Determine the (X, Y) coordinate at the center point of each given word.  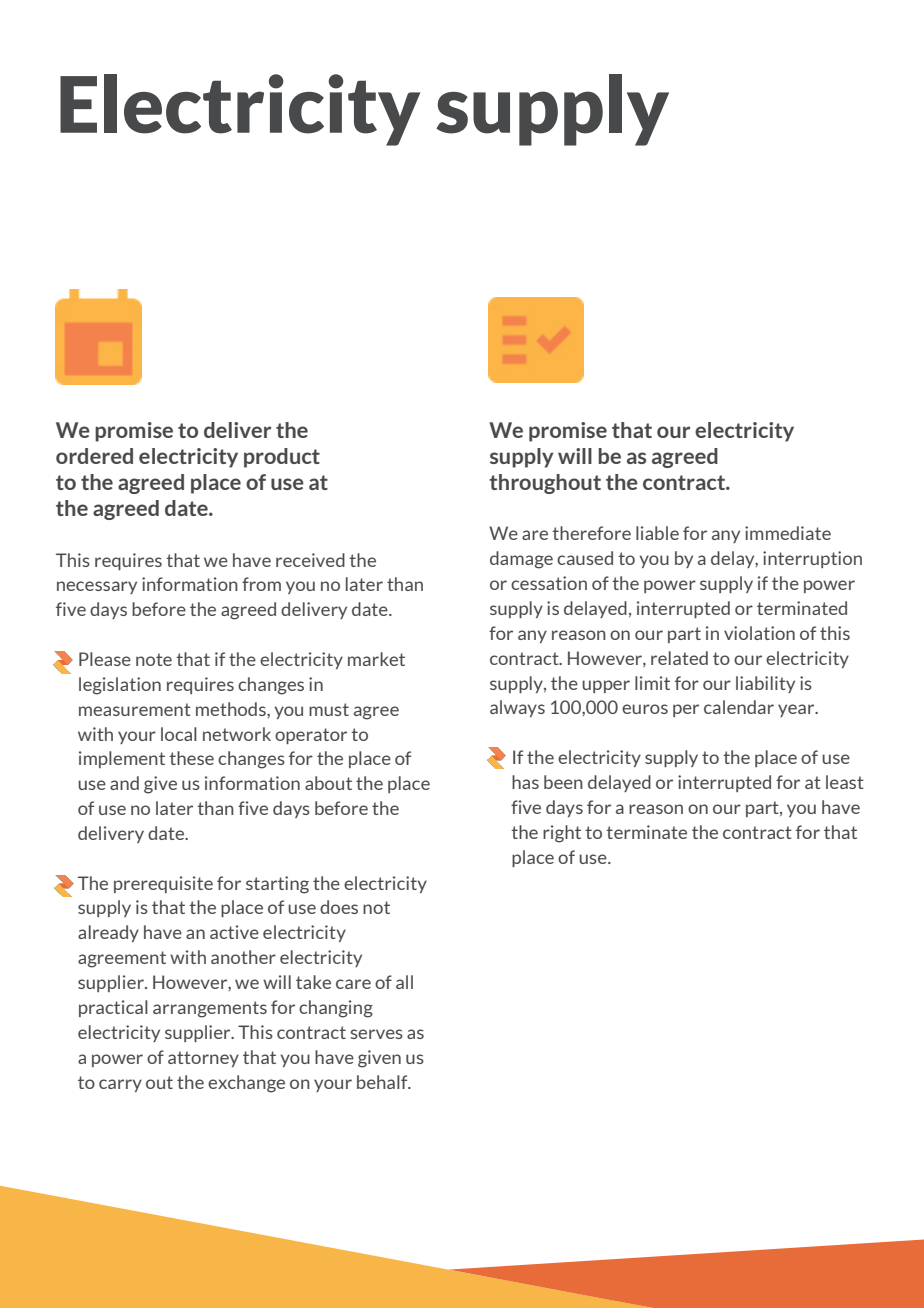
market (376, 659)
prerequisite (163, 884)
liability (765, 684)
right (562, 834)
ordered (94, 456)
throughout (545, 484)
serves (377, 1034)
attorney (203, 1059)
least (845, 782)
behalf (383, 1082)
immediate (788, 533)
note (154, 659)
